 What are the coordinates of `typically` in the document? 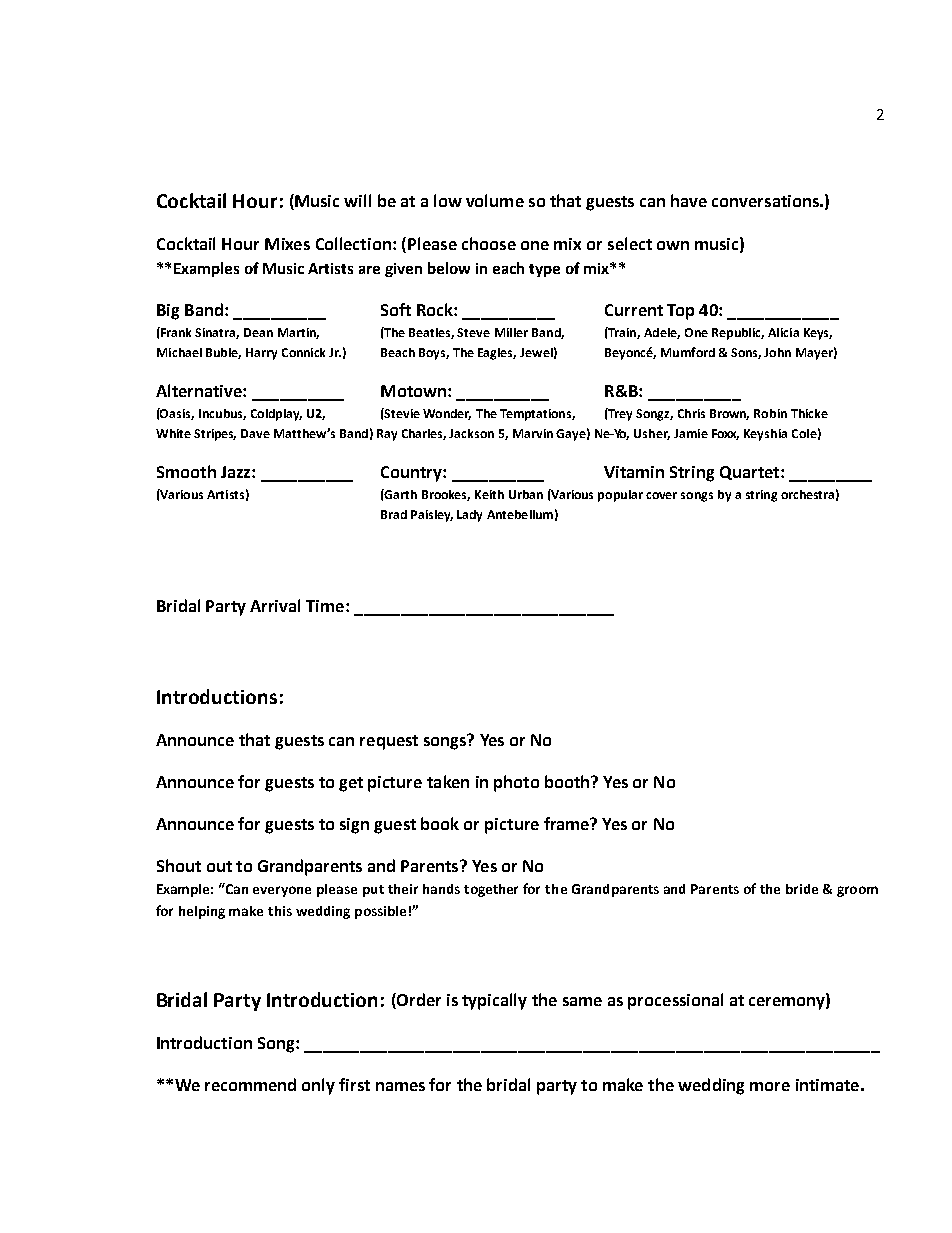 It's located at (494, 1001).
